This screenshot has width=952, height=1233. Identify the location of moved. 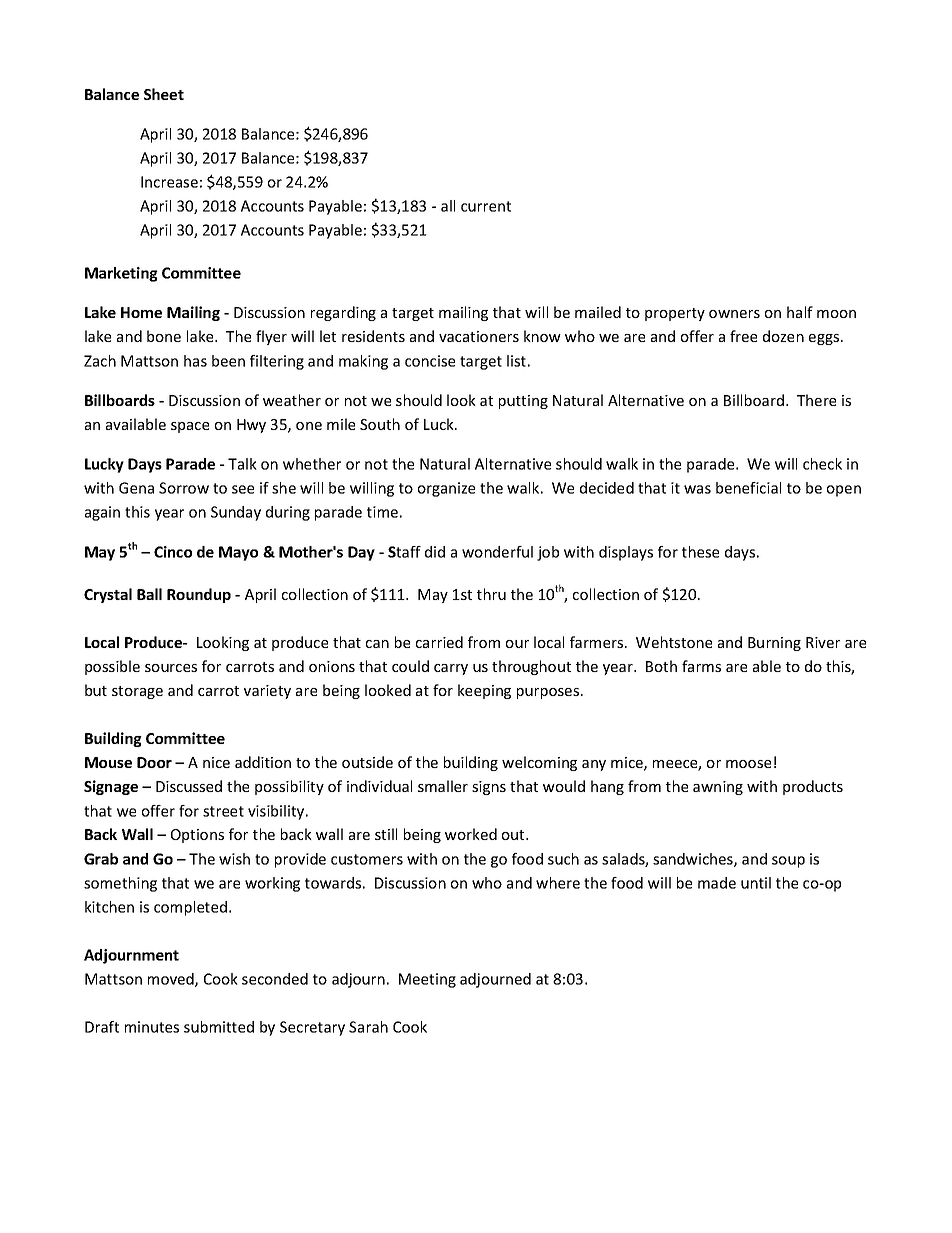
(172, 980).
